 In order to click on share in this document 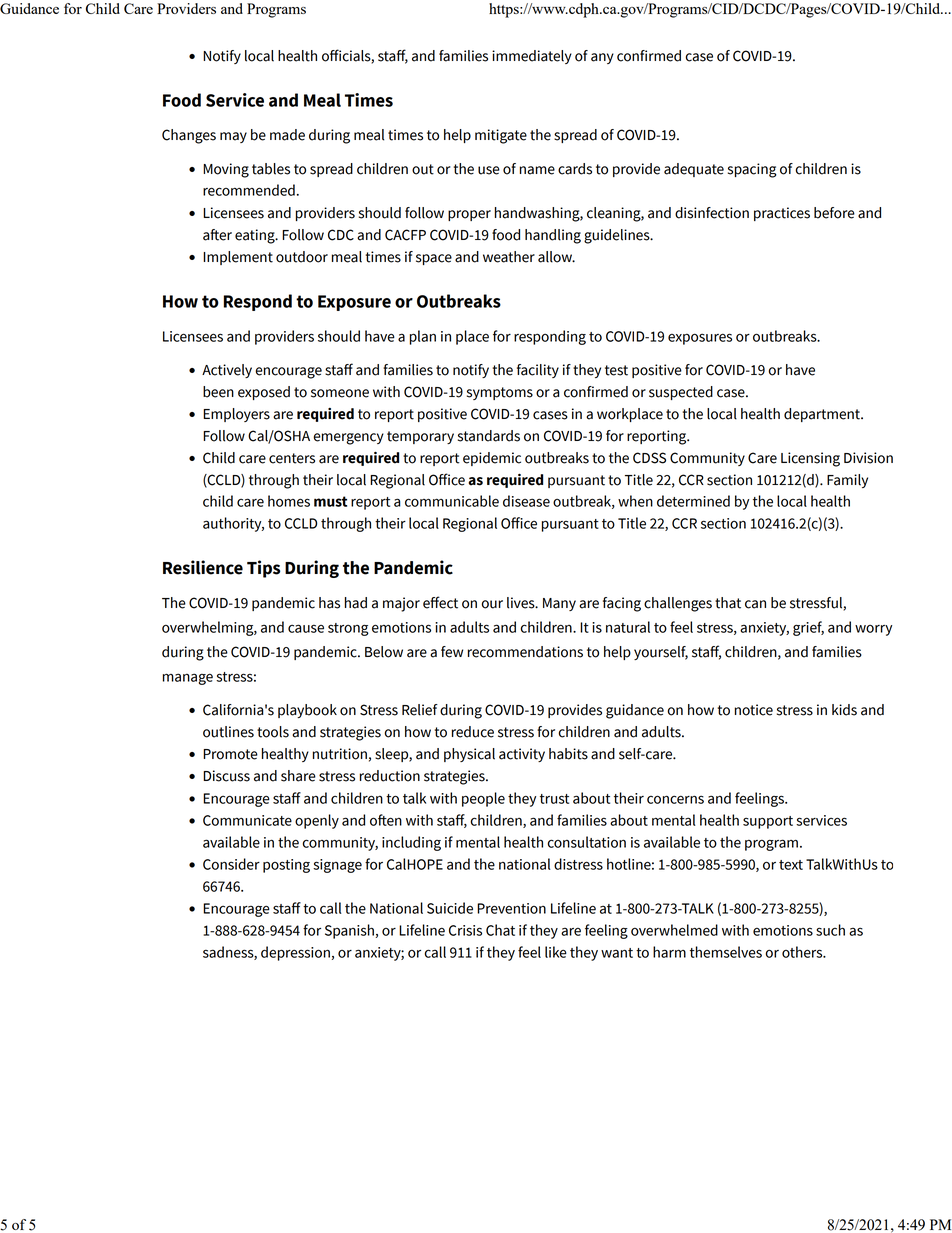, I will do `click(298, 776)`.
